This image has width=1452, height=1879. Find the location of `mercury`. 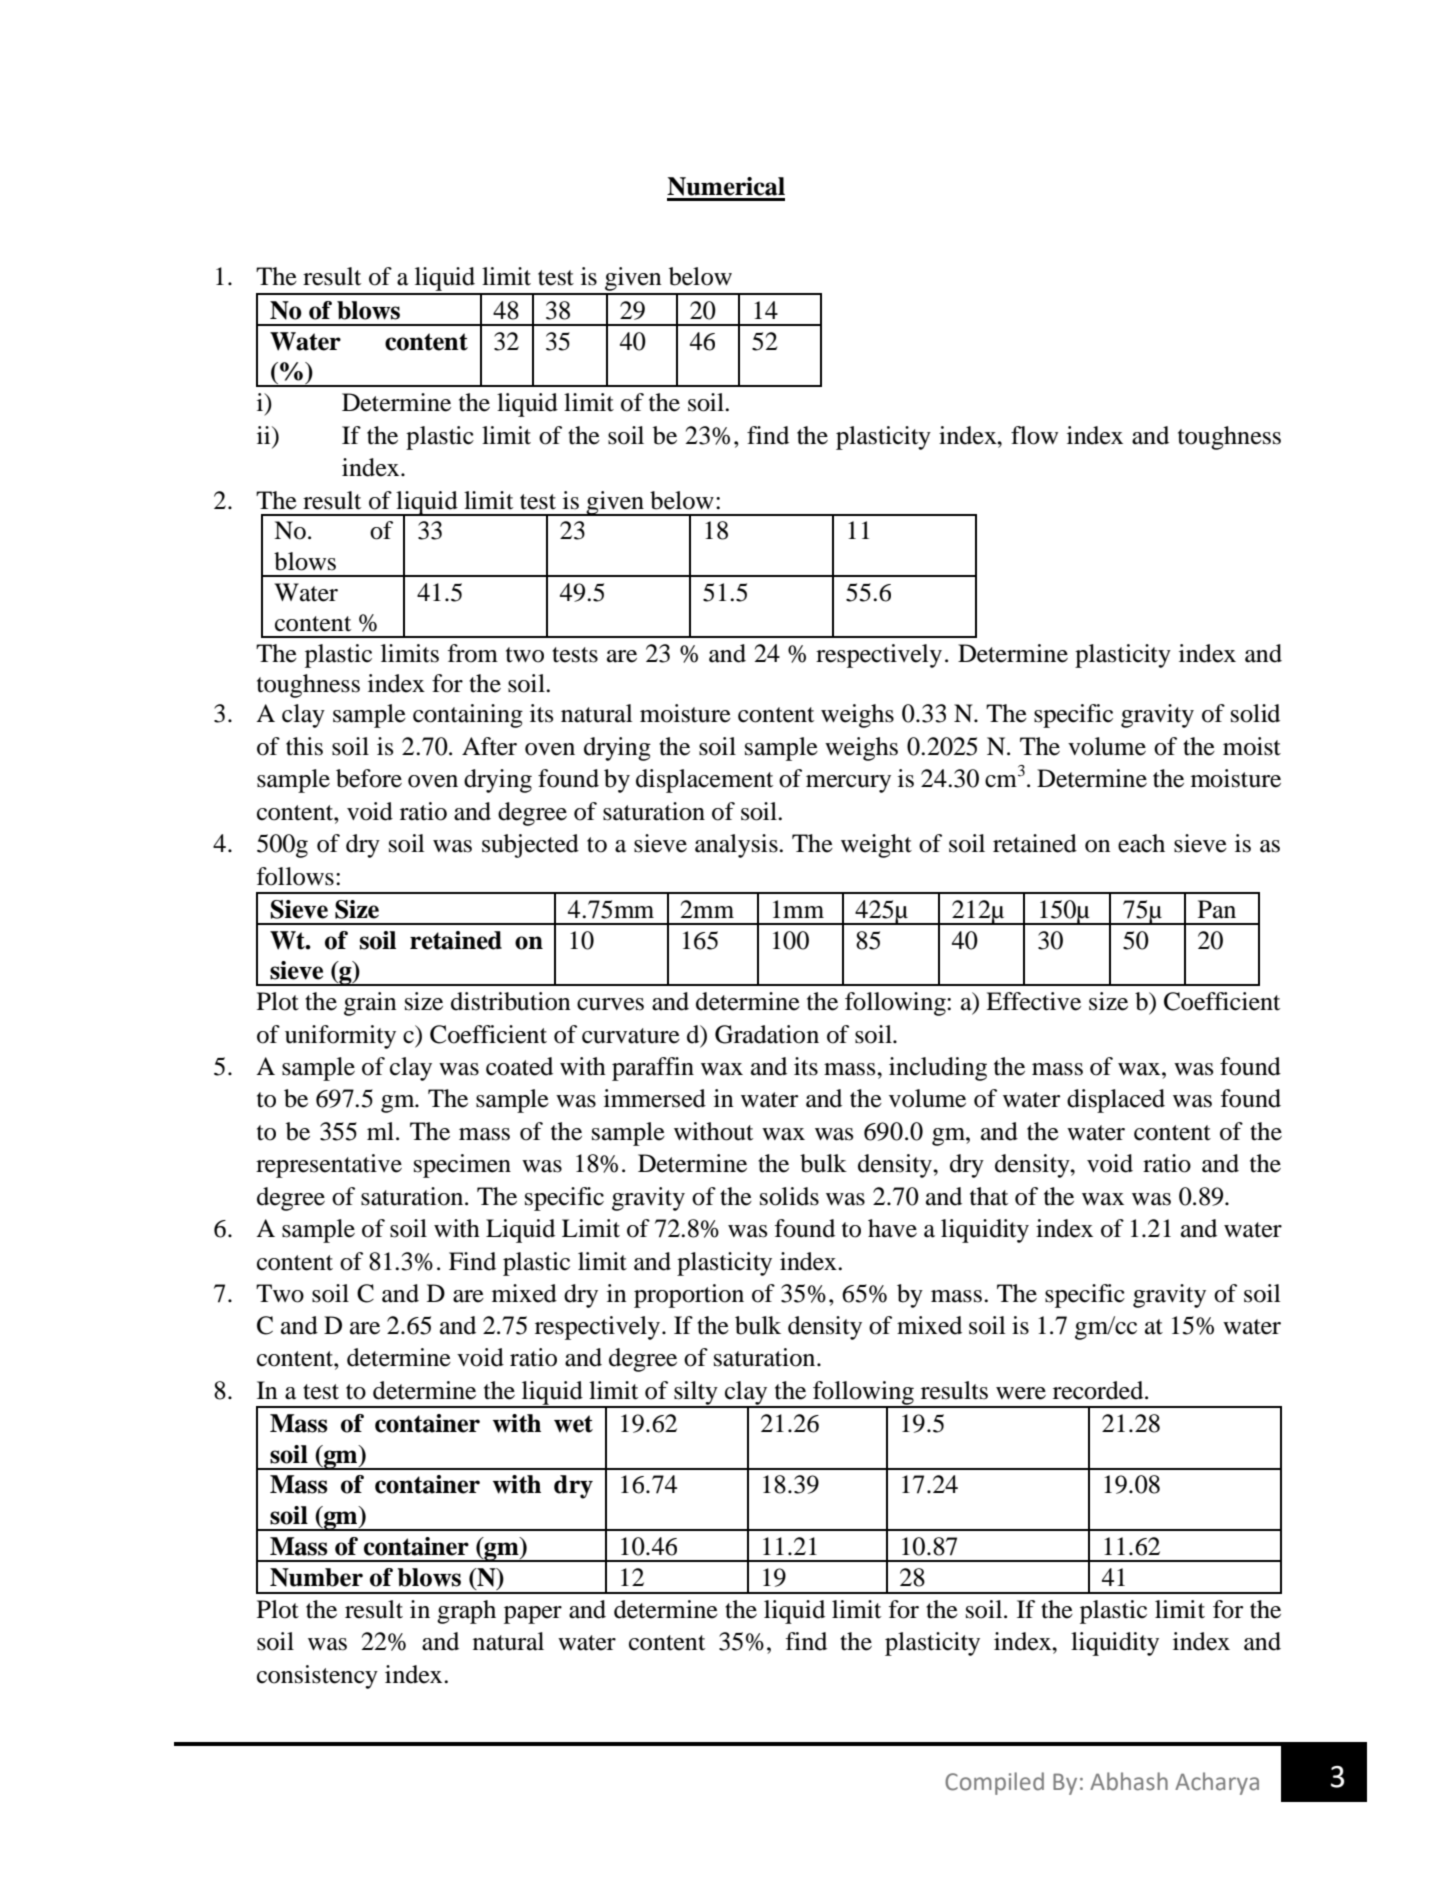

mercury is located at coordinates (848, 784).
